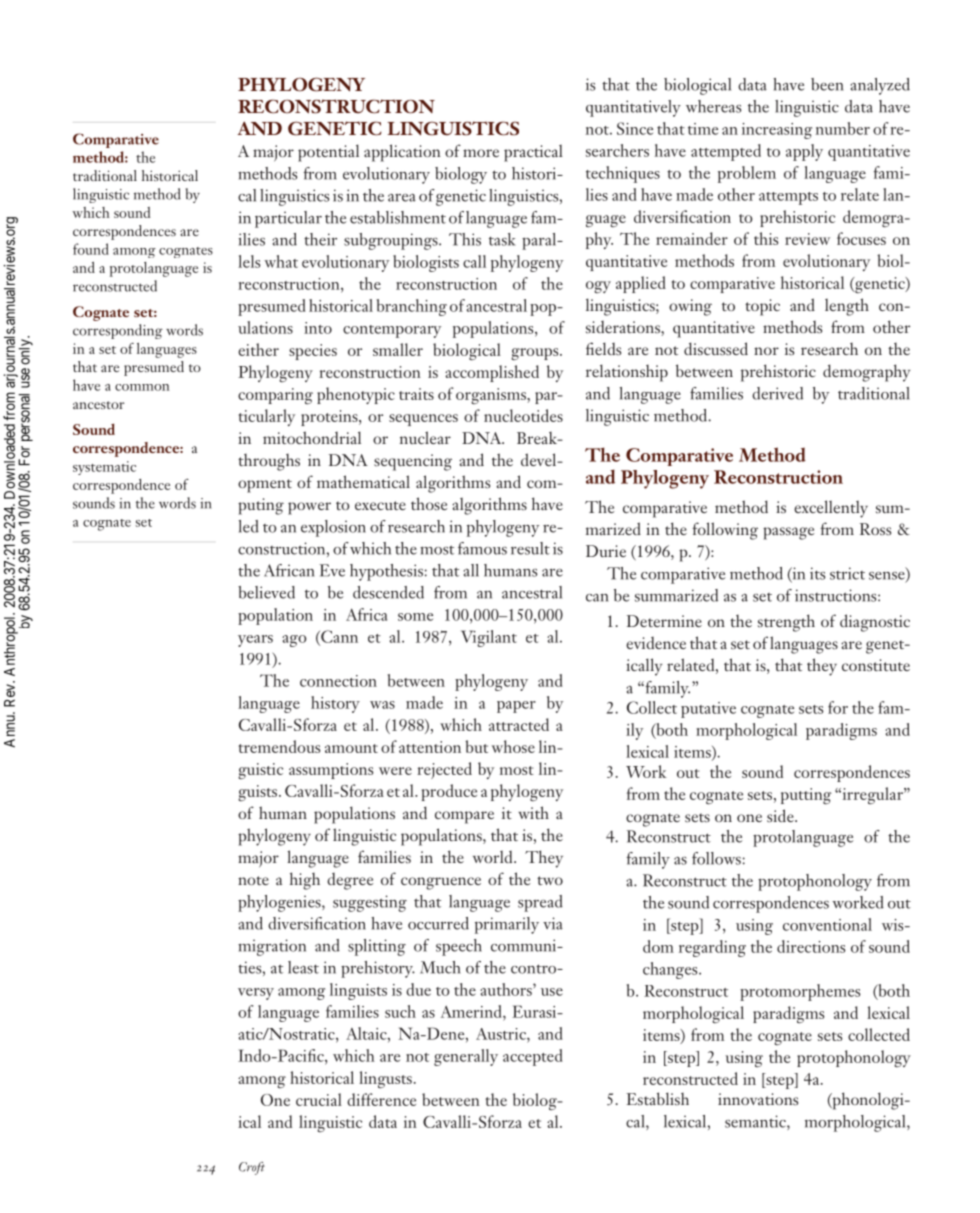 Image resolution: width=980 pixels, height=1213 pixels. What do you see at coordinates (466, 1057) in the page?
I see `generally` at bounding box center [466, 1057].
